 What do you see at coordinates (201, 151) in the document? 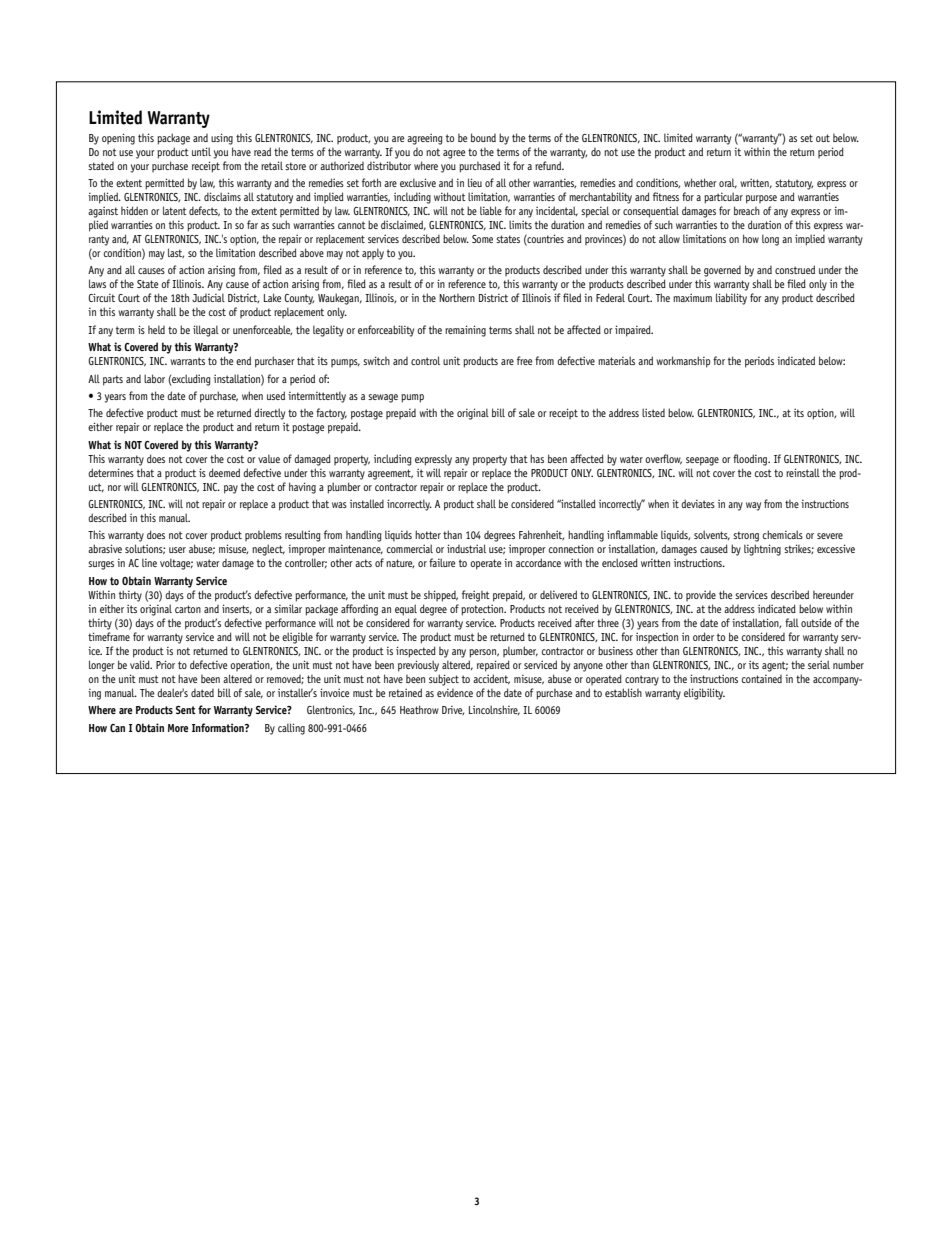
I see `until` at bounding box center [201, 151].
